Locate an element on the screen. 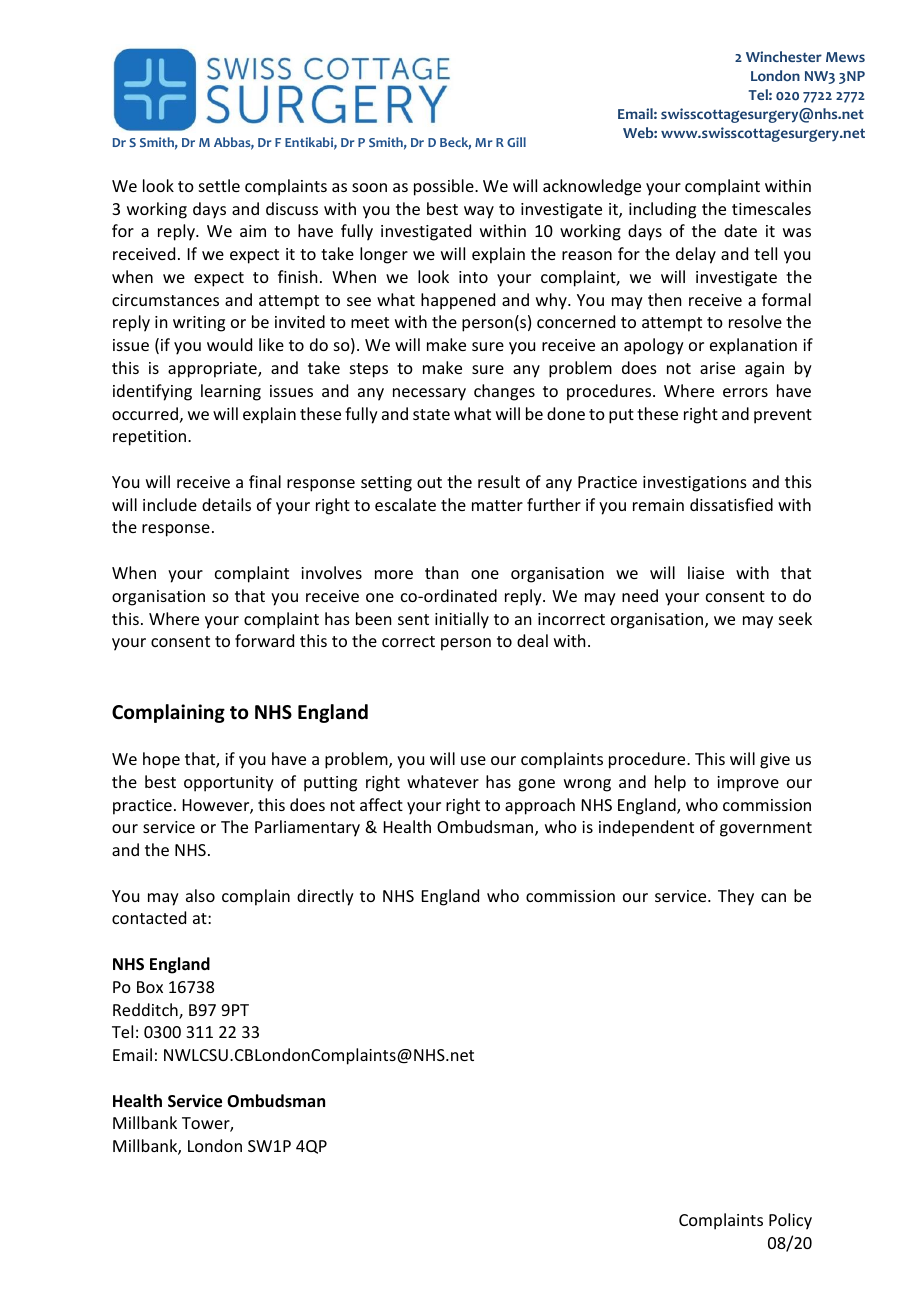 This screenshot has height=1309, width=924. settle is located at coordinates (219, 185).
